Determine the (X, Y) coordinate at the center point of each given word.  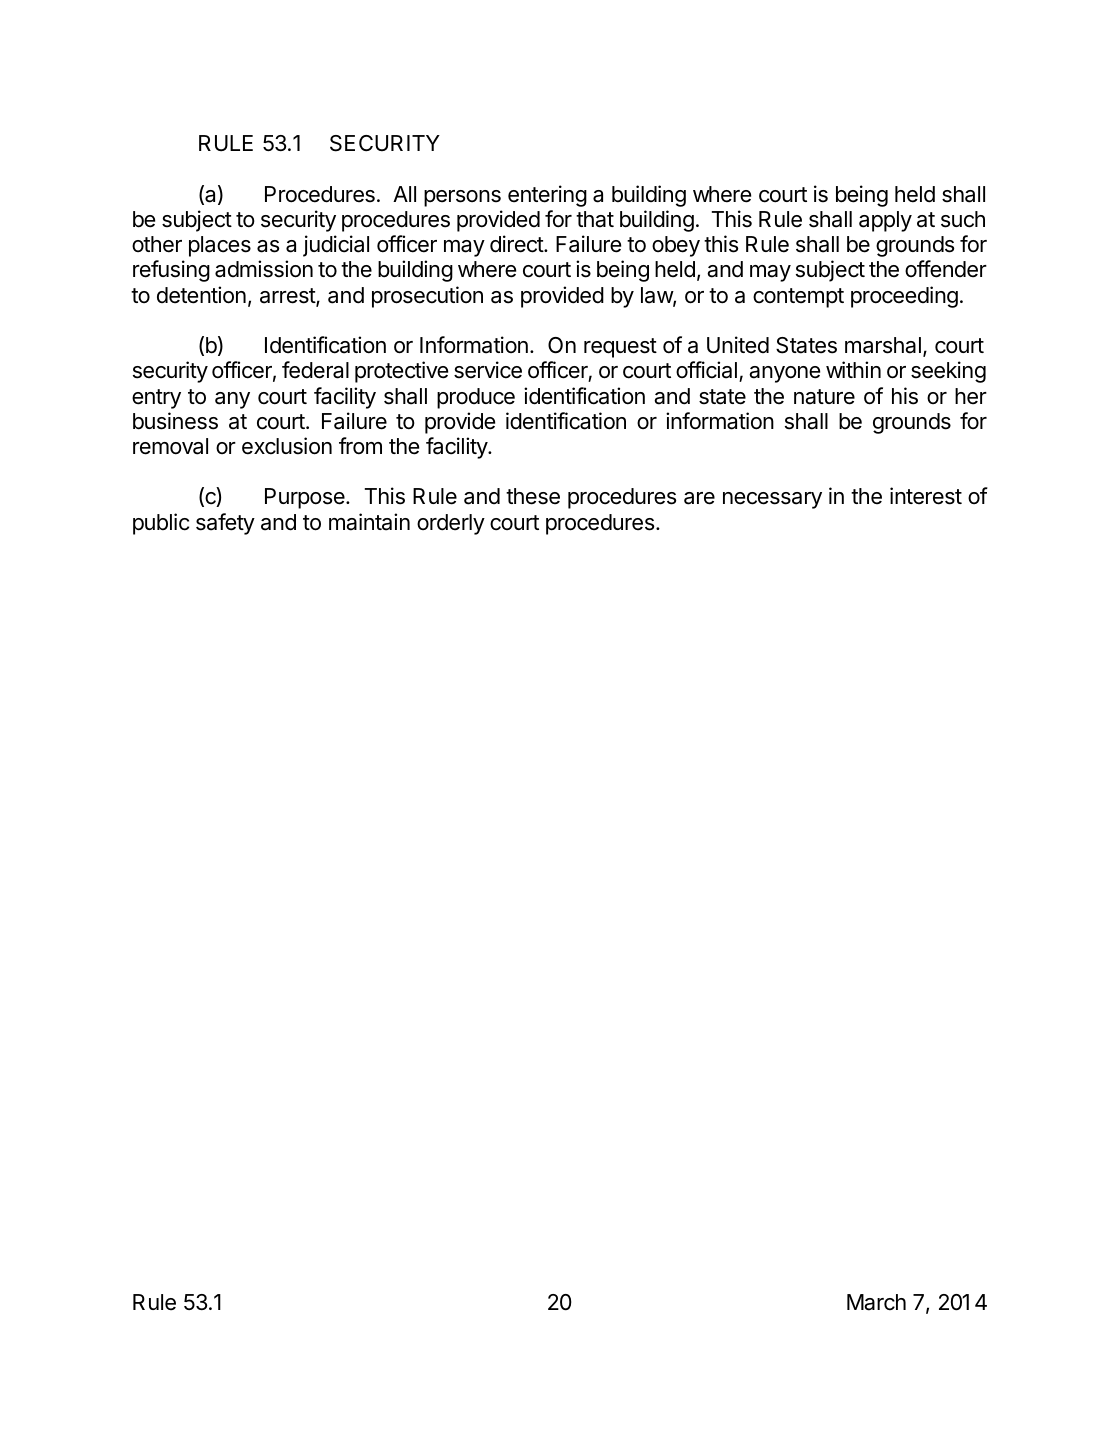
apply (885, 221)
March (876, 1302)
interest (926, 496)
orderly (451, 524)
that (595, 219)
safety (225, 524)
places (220, 246)
